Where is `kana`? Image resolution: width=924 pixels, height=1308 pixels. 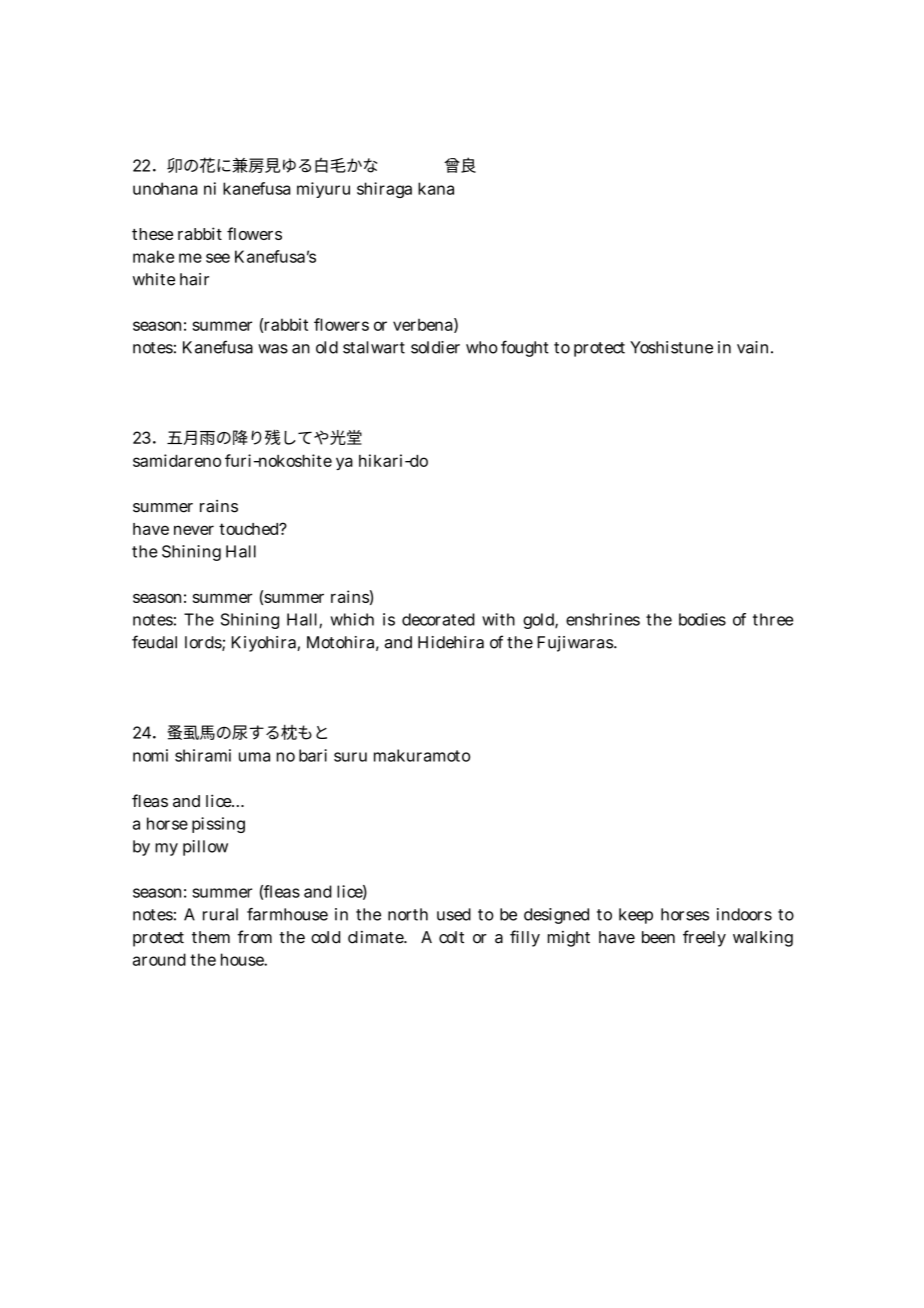 kana is located at coordinates (436, 188).
